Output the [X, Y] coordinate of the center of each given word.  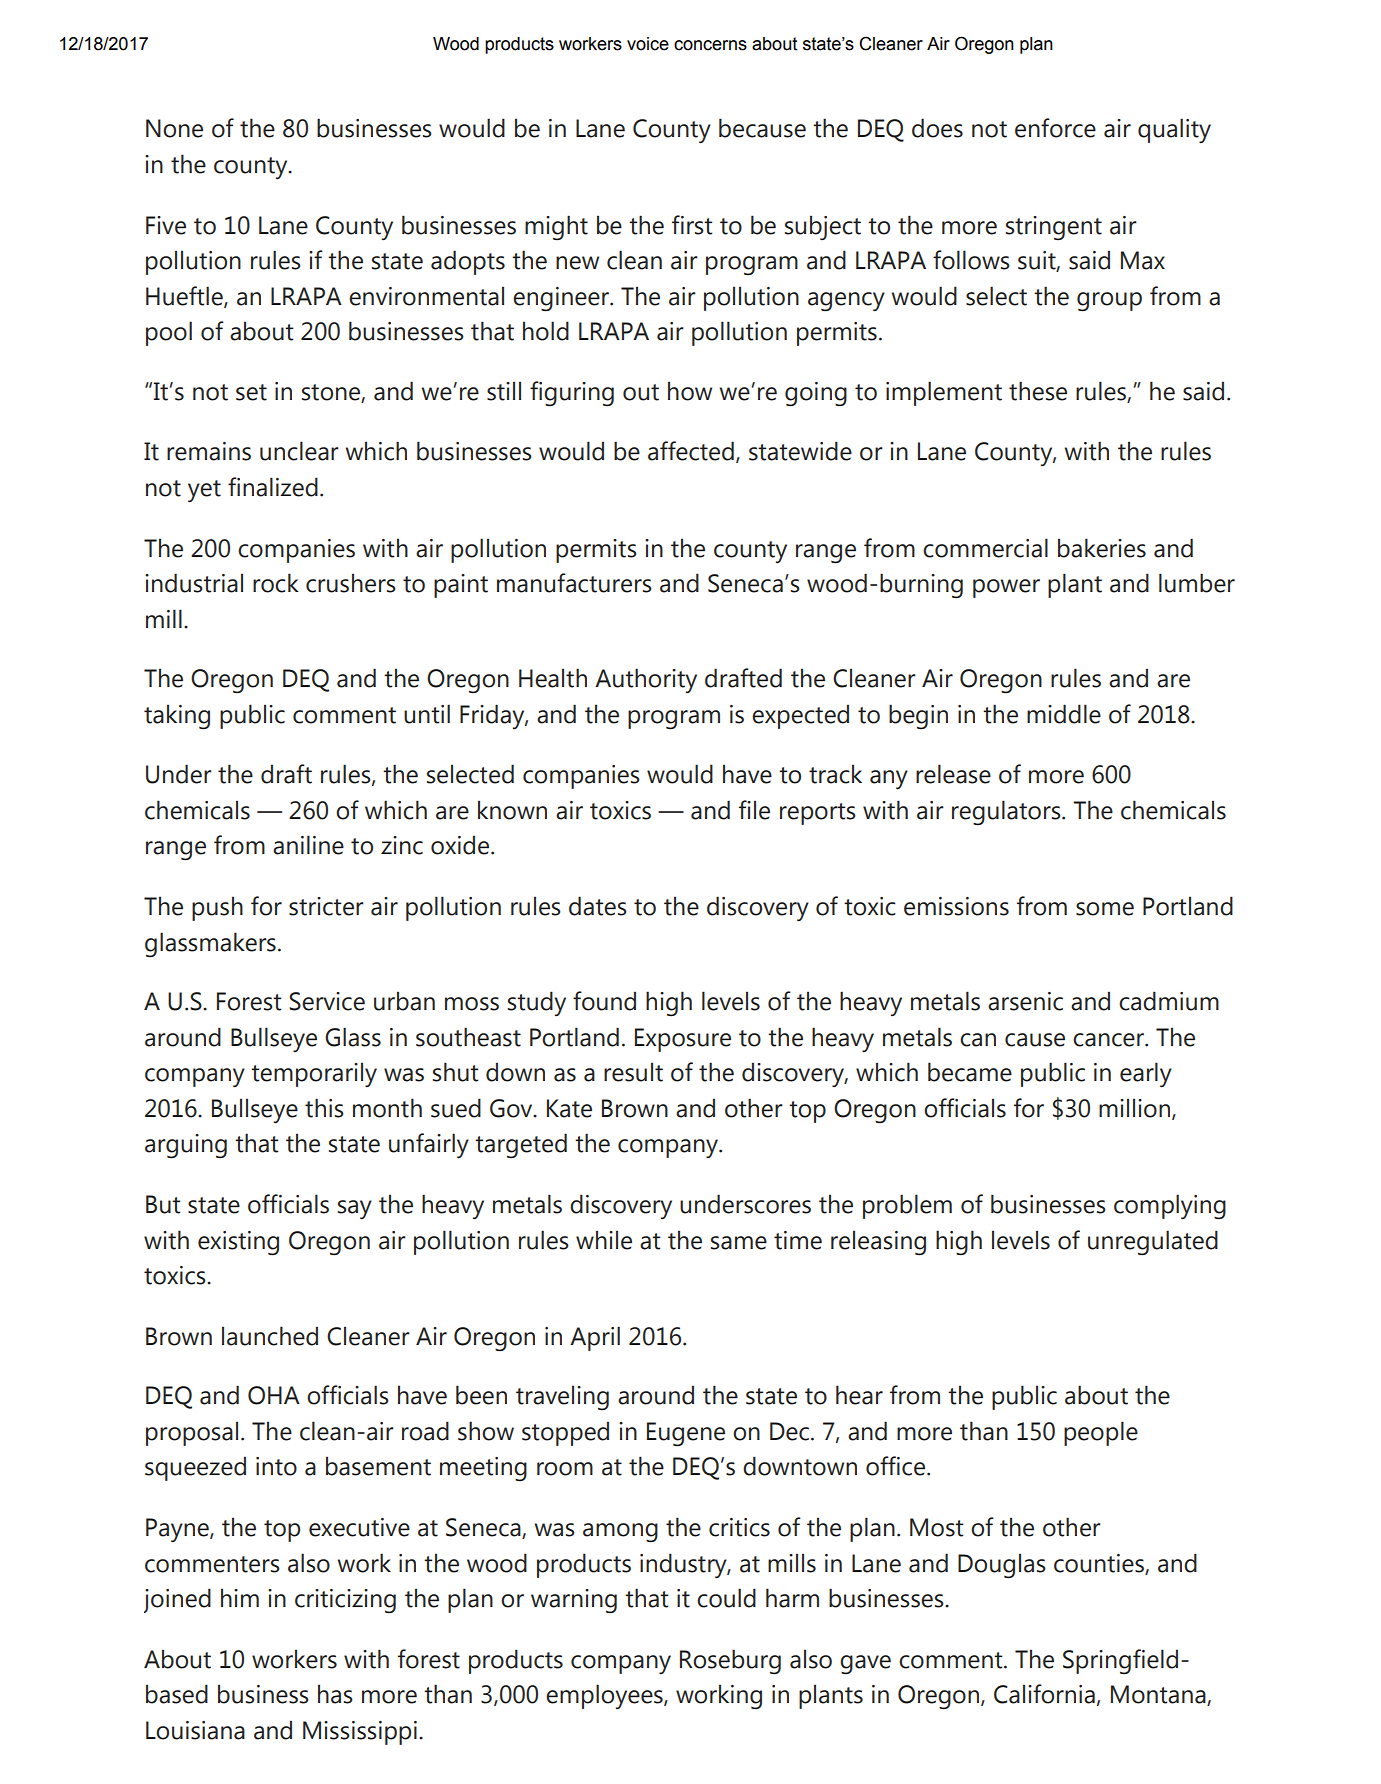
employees [605, 1696]
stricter [326, 906]
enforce [1055, 128]
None [174, 128]
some [1105, 909]
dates [598, 906]
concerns [710, 45]
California [1044, 1694]
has [335, 1694]
